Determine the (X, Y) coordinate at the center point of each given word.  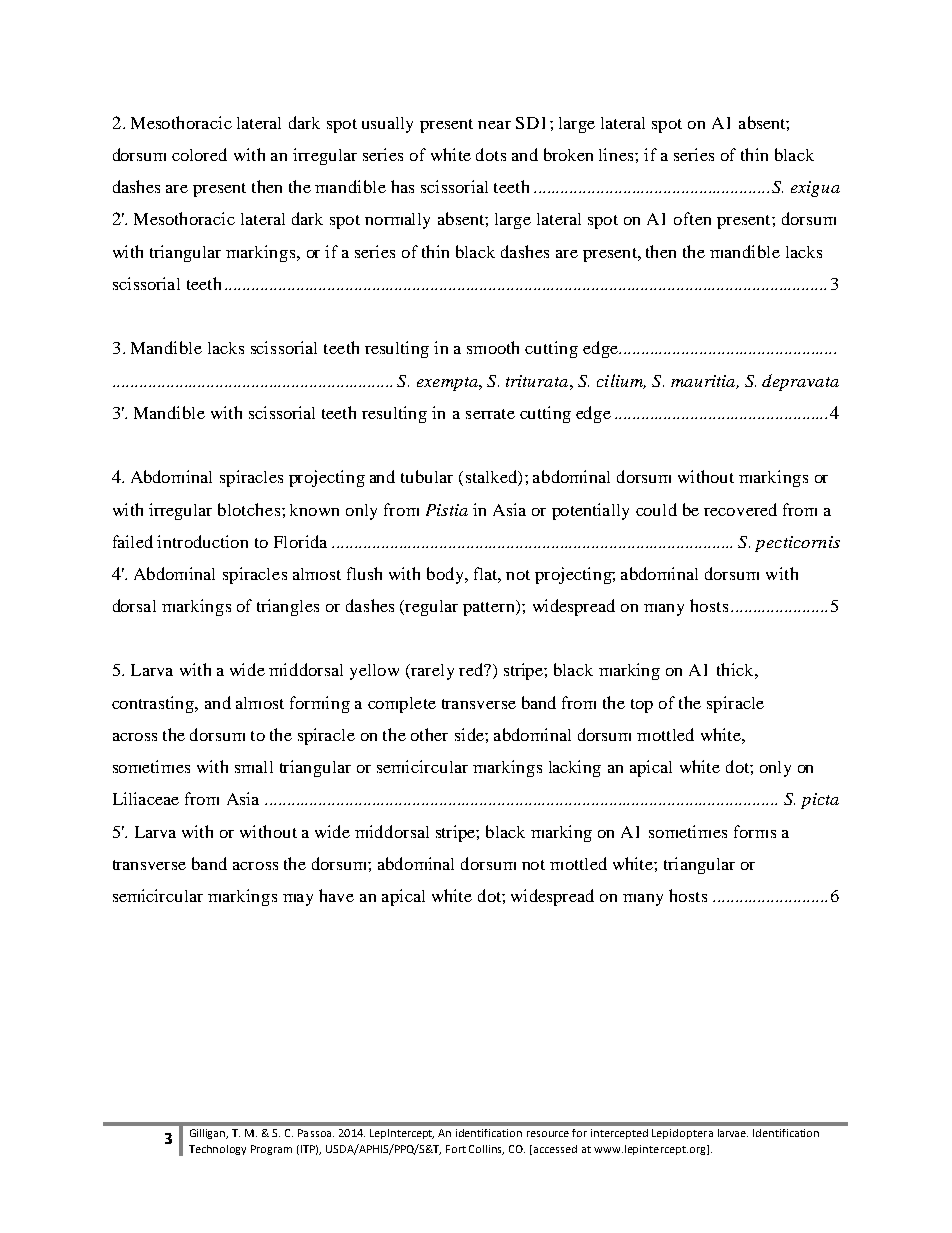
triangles (288, 607)
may (298, 900)
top (642, 706)
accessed (555, 1149)
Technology (217, 1150)
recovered (740, 509)
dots (491, 154)
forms (755, 831)
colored (199, 154)
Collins (486, 1150)
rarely (431, 672)
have (336, 895)
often (692, 218)
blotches (250, 509)
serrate (490, 414)
